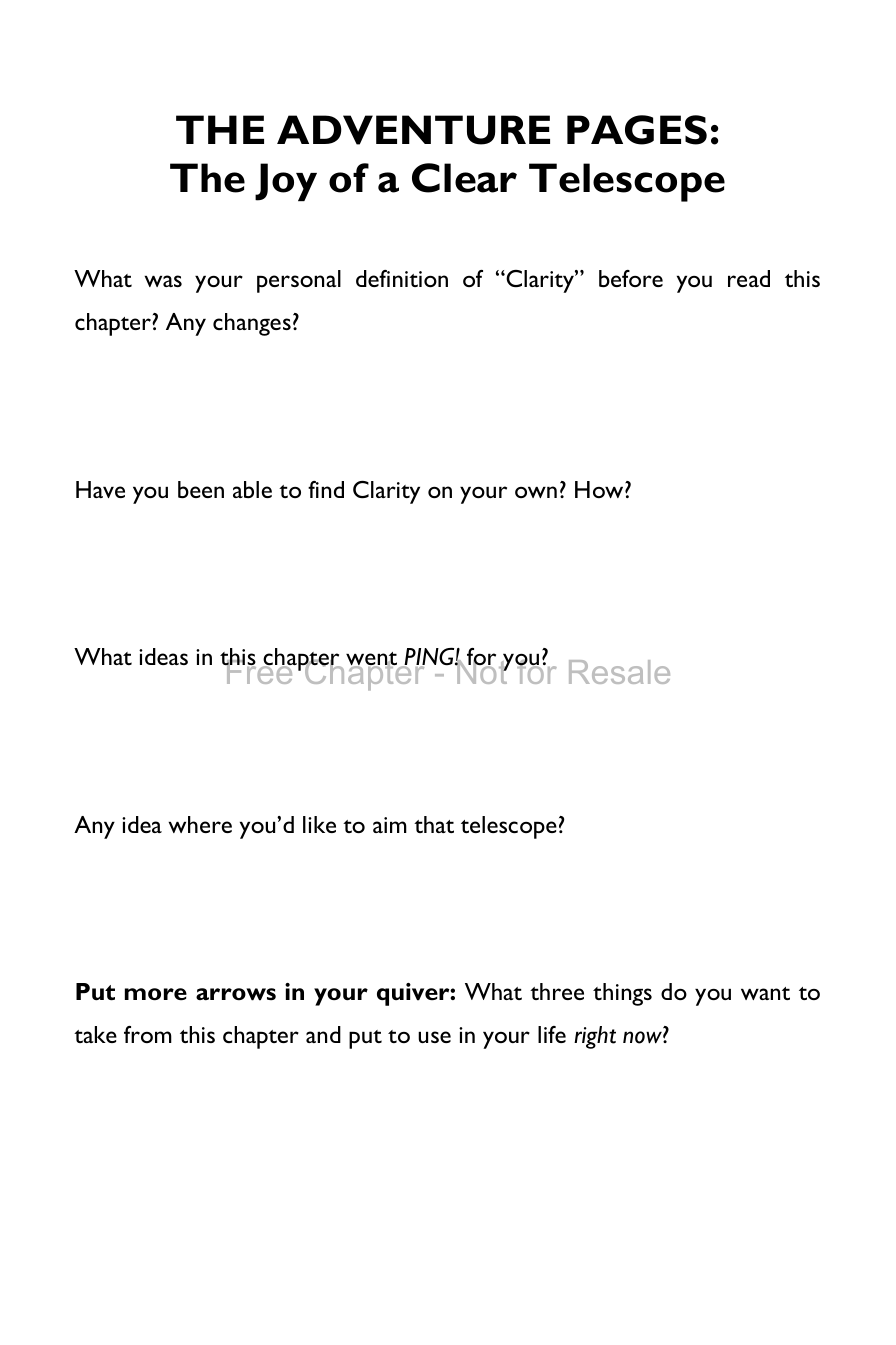  Describe the element at coordinates (200, 824) in the page. I see `where` at that location.
